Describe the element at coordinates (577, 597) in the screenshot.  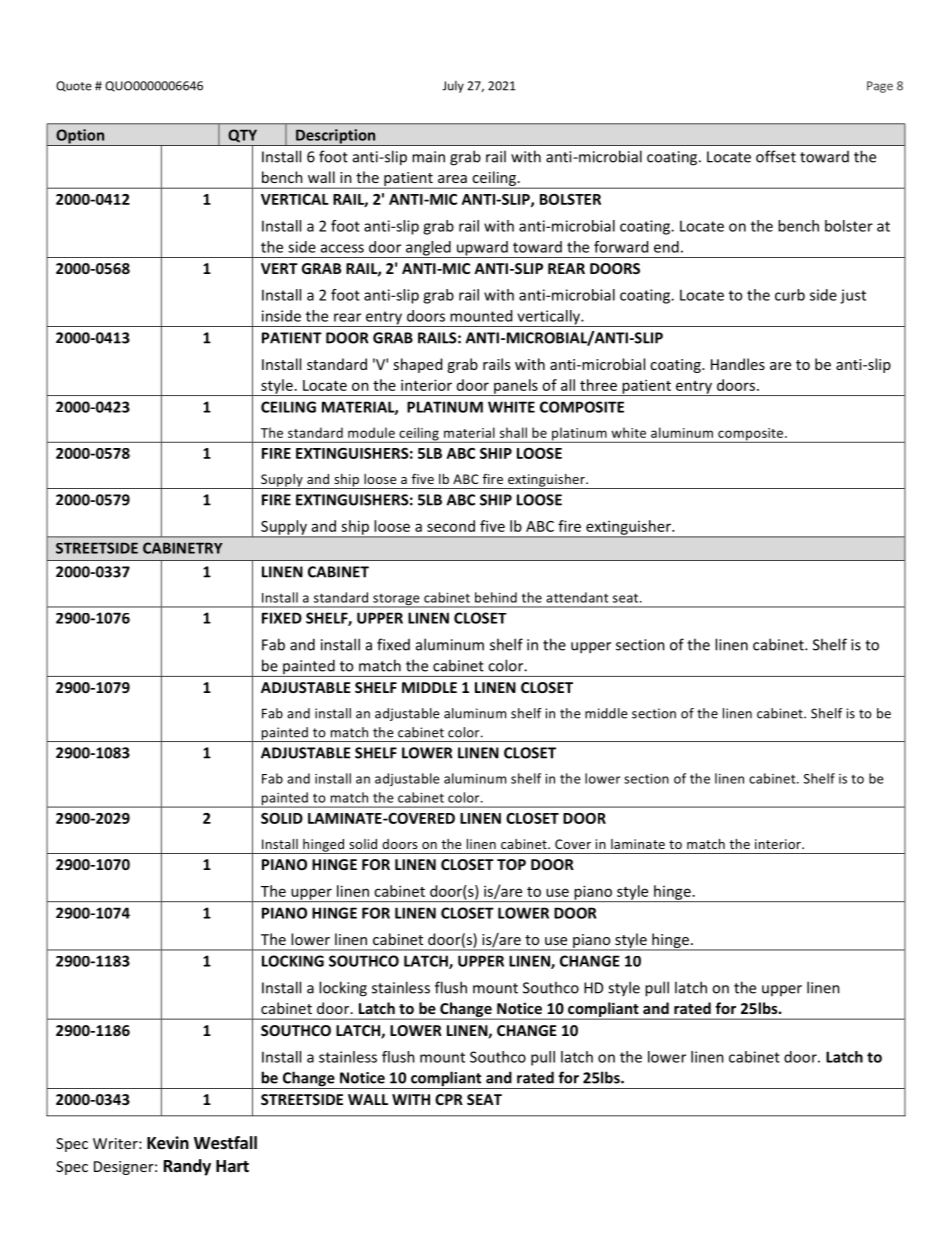
I see `attendant` at that location.
